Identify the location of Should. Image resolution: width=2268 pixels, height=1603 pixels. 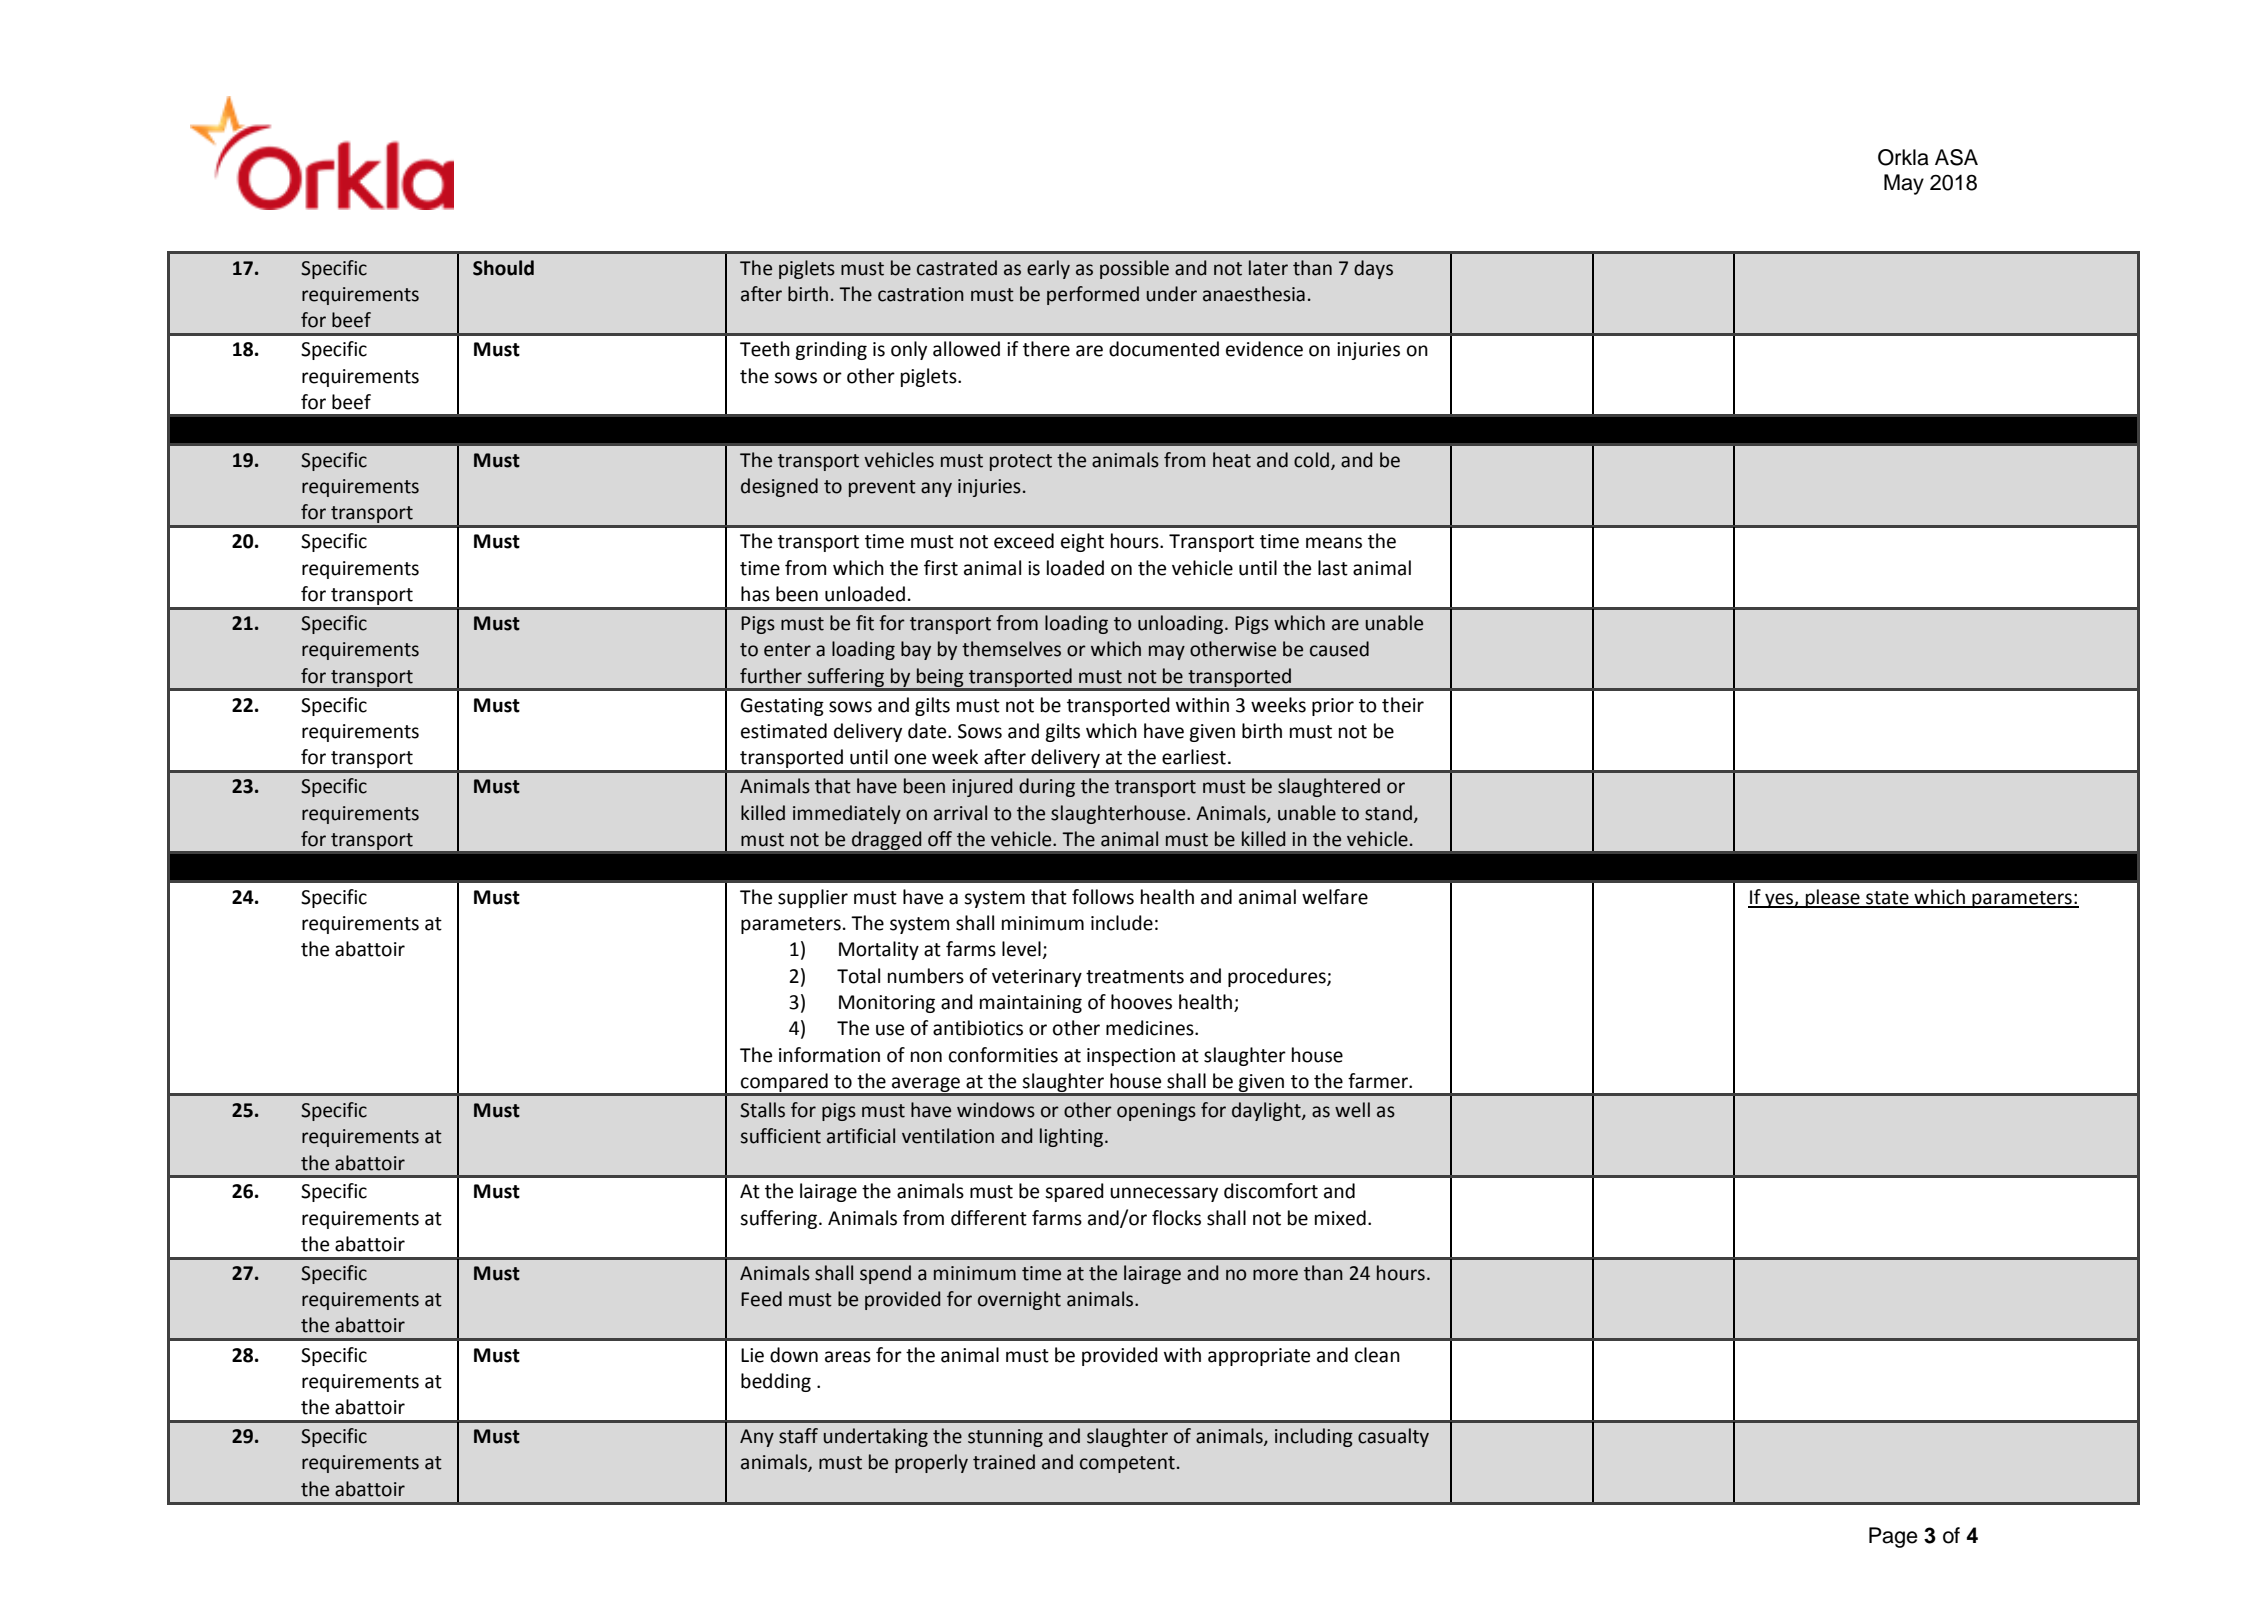
(503, 268).
